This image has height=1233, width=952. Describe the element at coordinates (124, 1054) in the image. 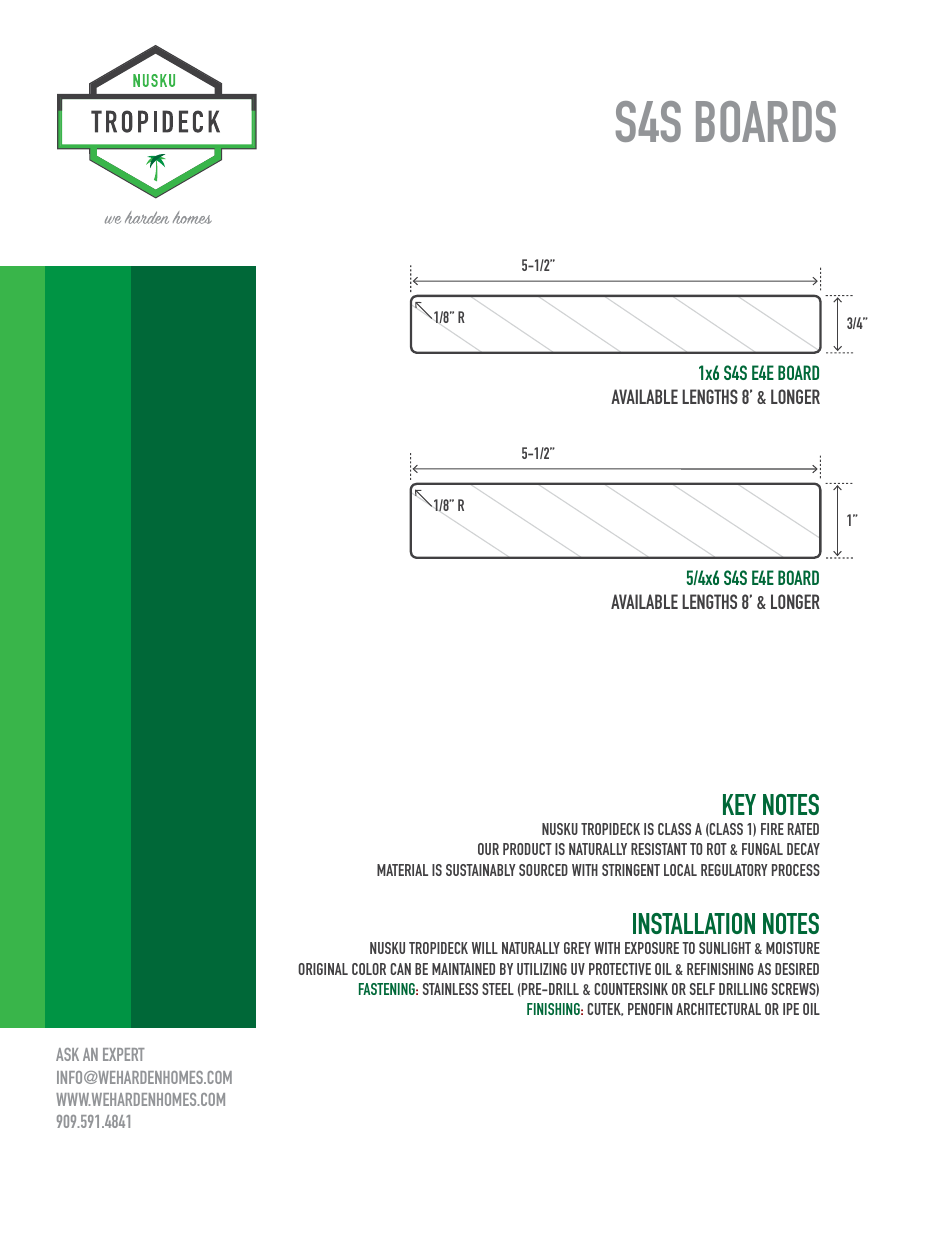

I see `EXPERT` at that location.
